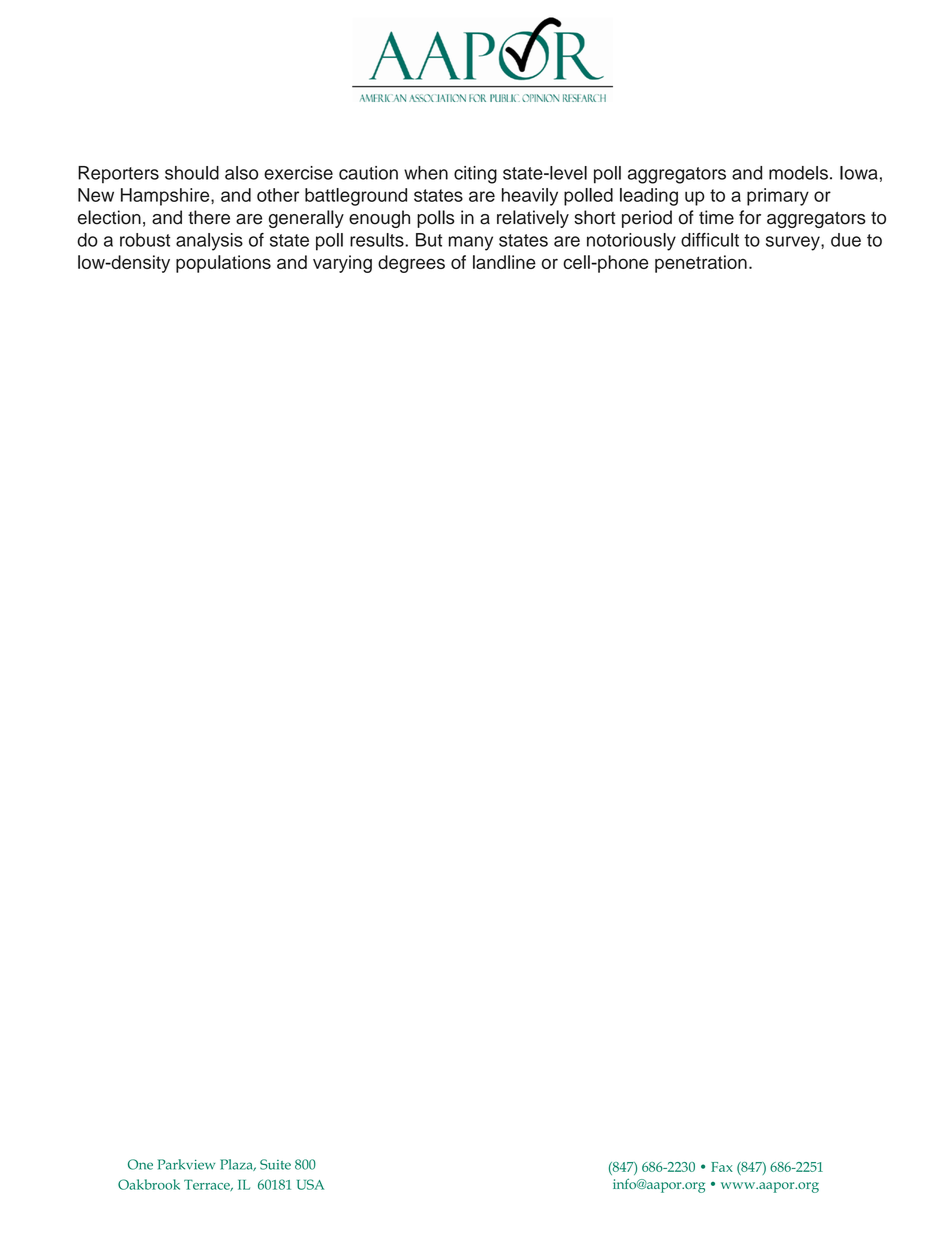 This screenshot has width=952, height=1233. I want to click on Hampshire, so click(166, 197).
